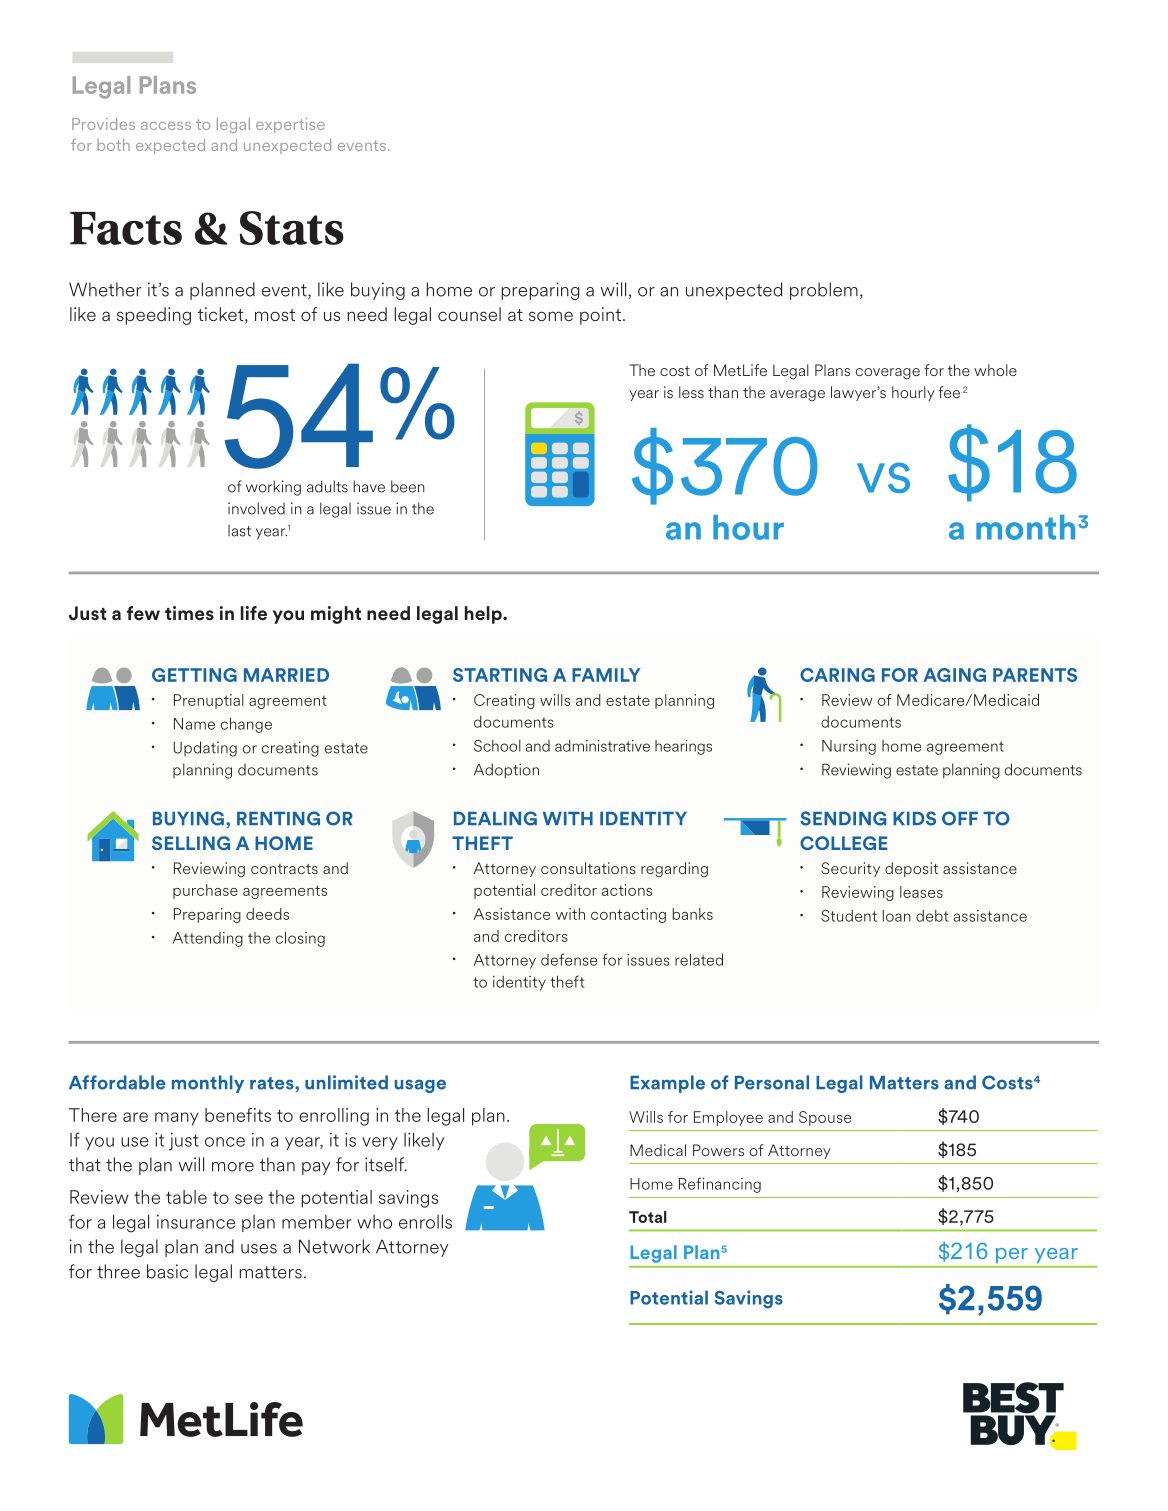 This page has width=1168, height=1511. Describe the element at coordinates (588, 868) in the page. I see `consultations` at that location.
